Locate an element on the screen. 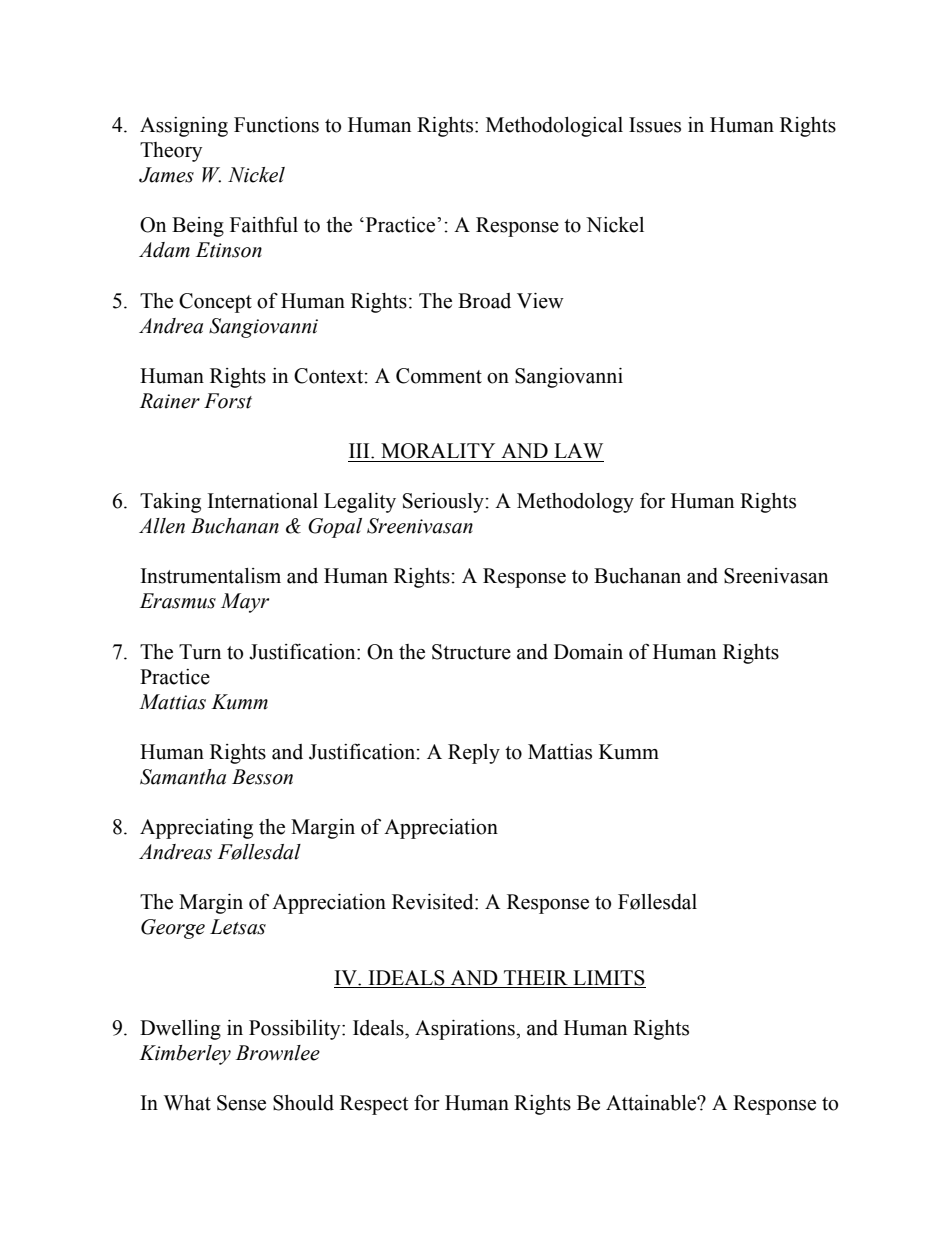 This screenshot has width=952, height=1233. LAW is located at coordinates (578, 450).
